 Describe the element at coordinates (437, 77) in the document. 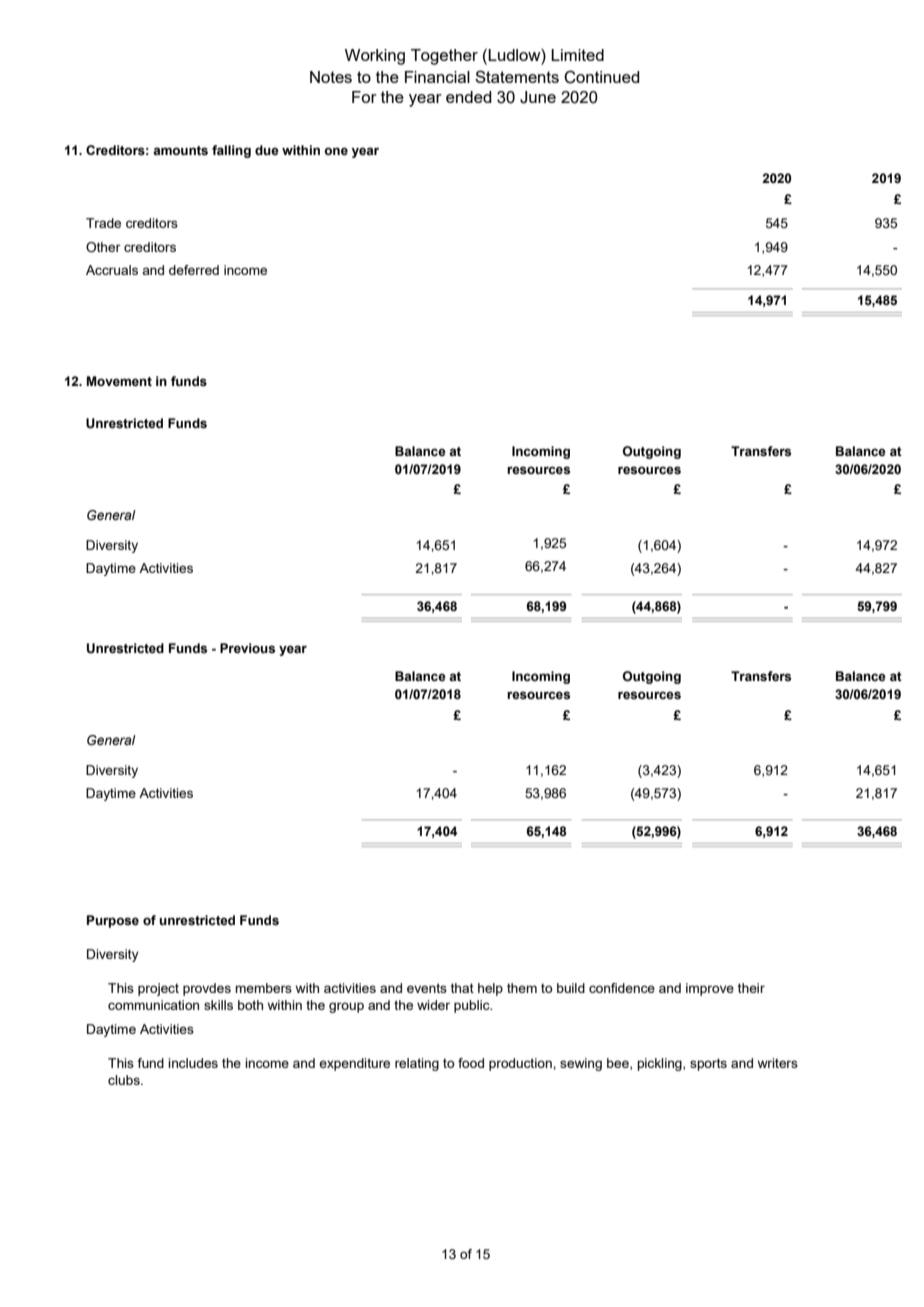

I see `Financial` at that location.
